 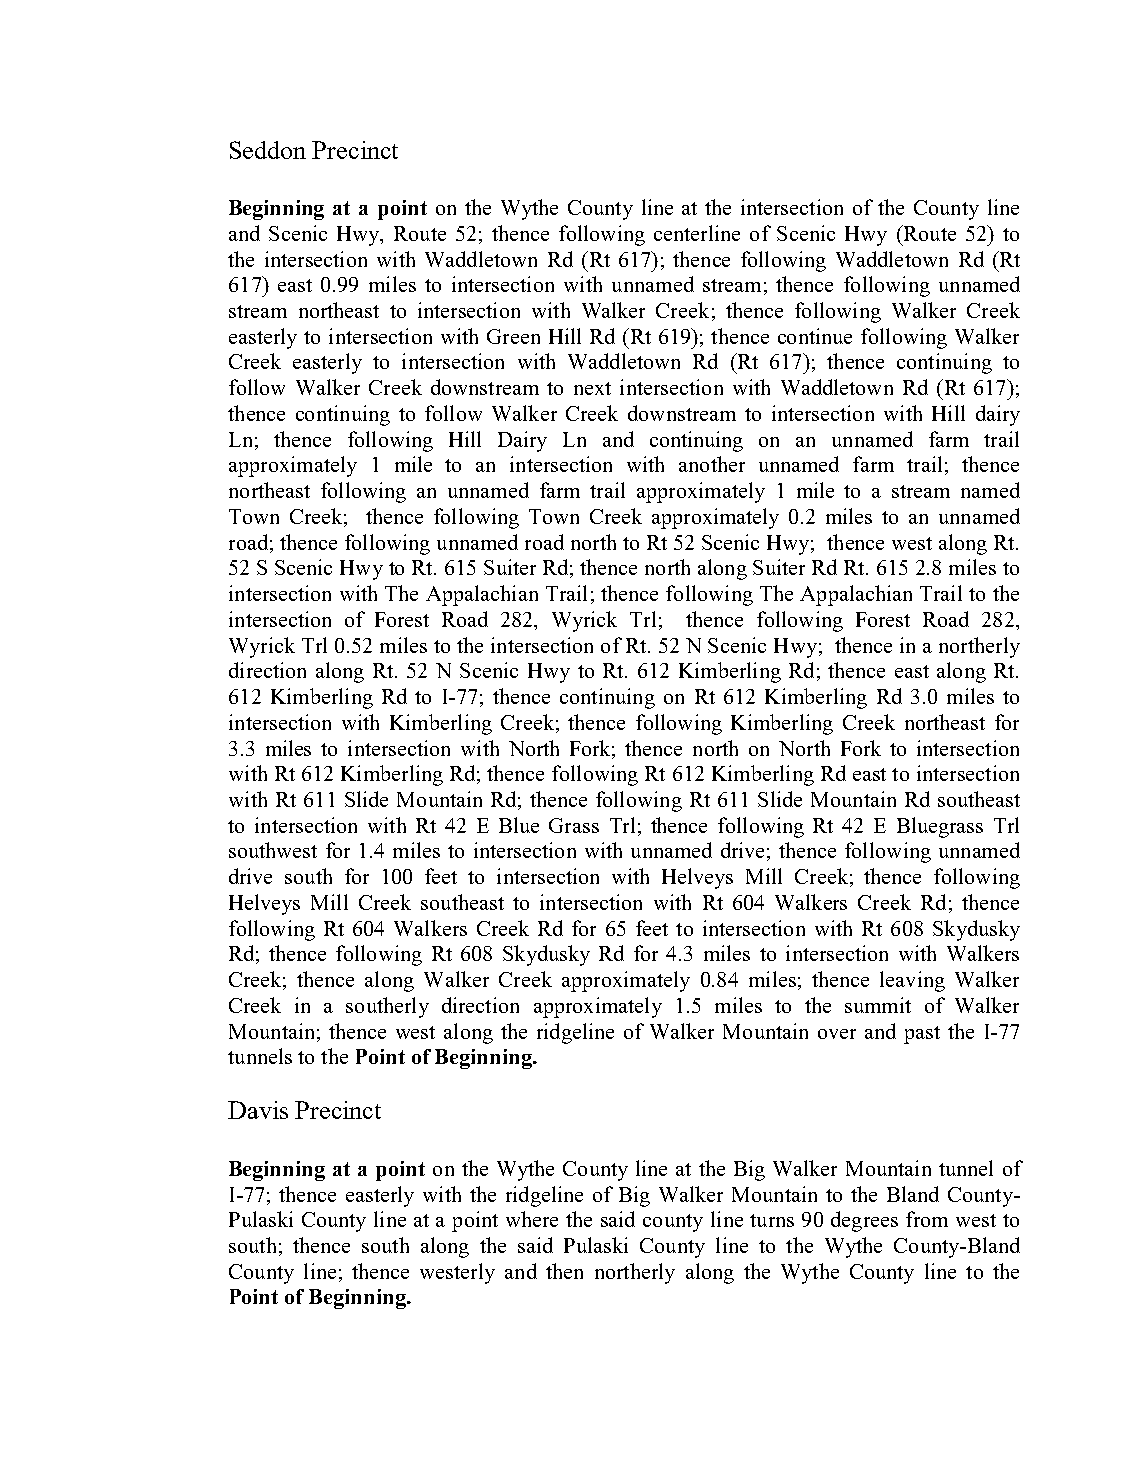 I want to click on from, so click(x=927, y=1219).
